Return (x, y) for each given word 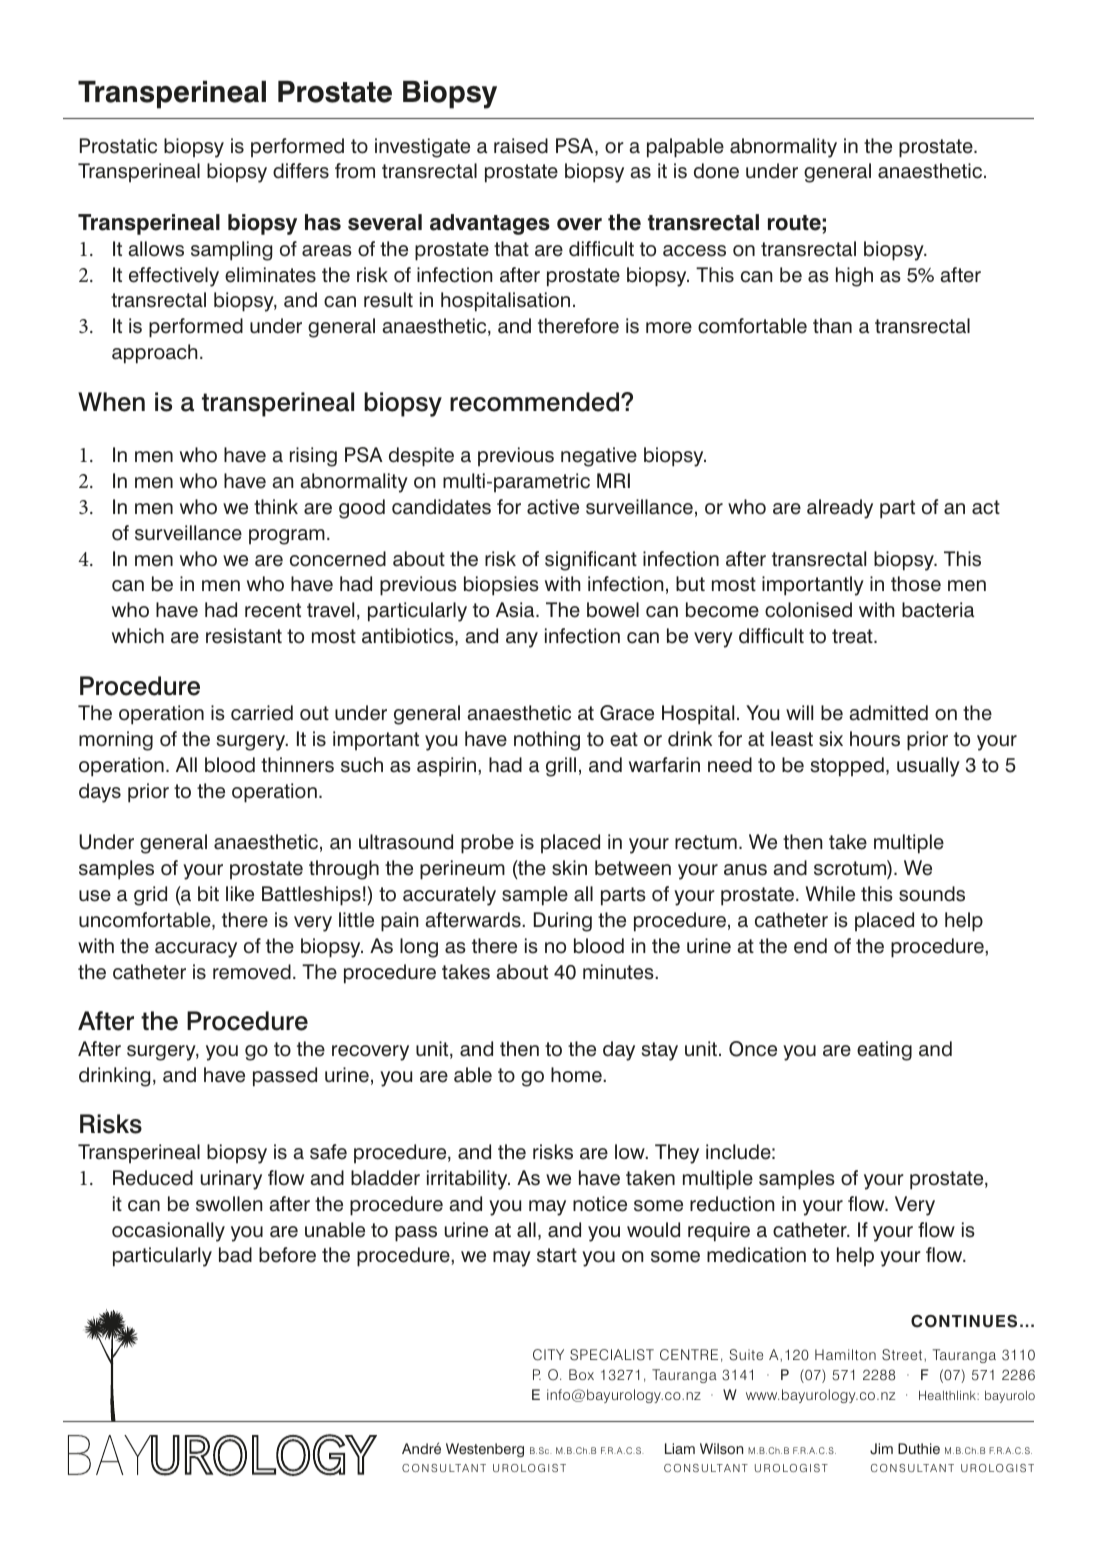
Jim (881, 1449)
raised (521, 146)
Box (581, 1374)
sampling (231, 251)
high (854, 277)
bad (235, 1255)
